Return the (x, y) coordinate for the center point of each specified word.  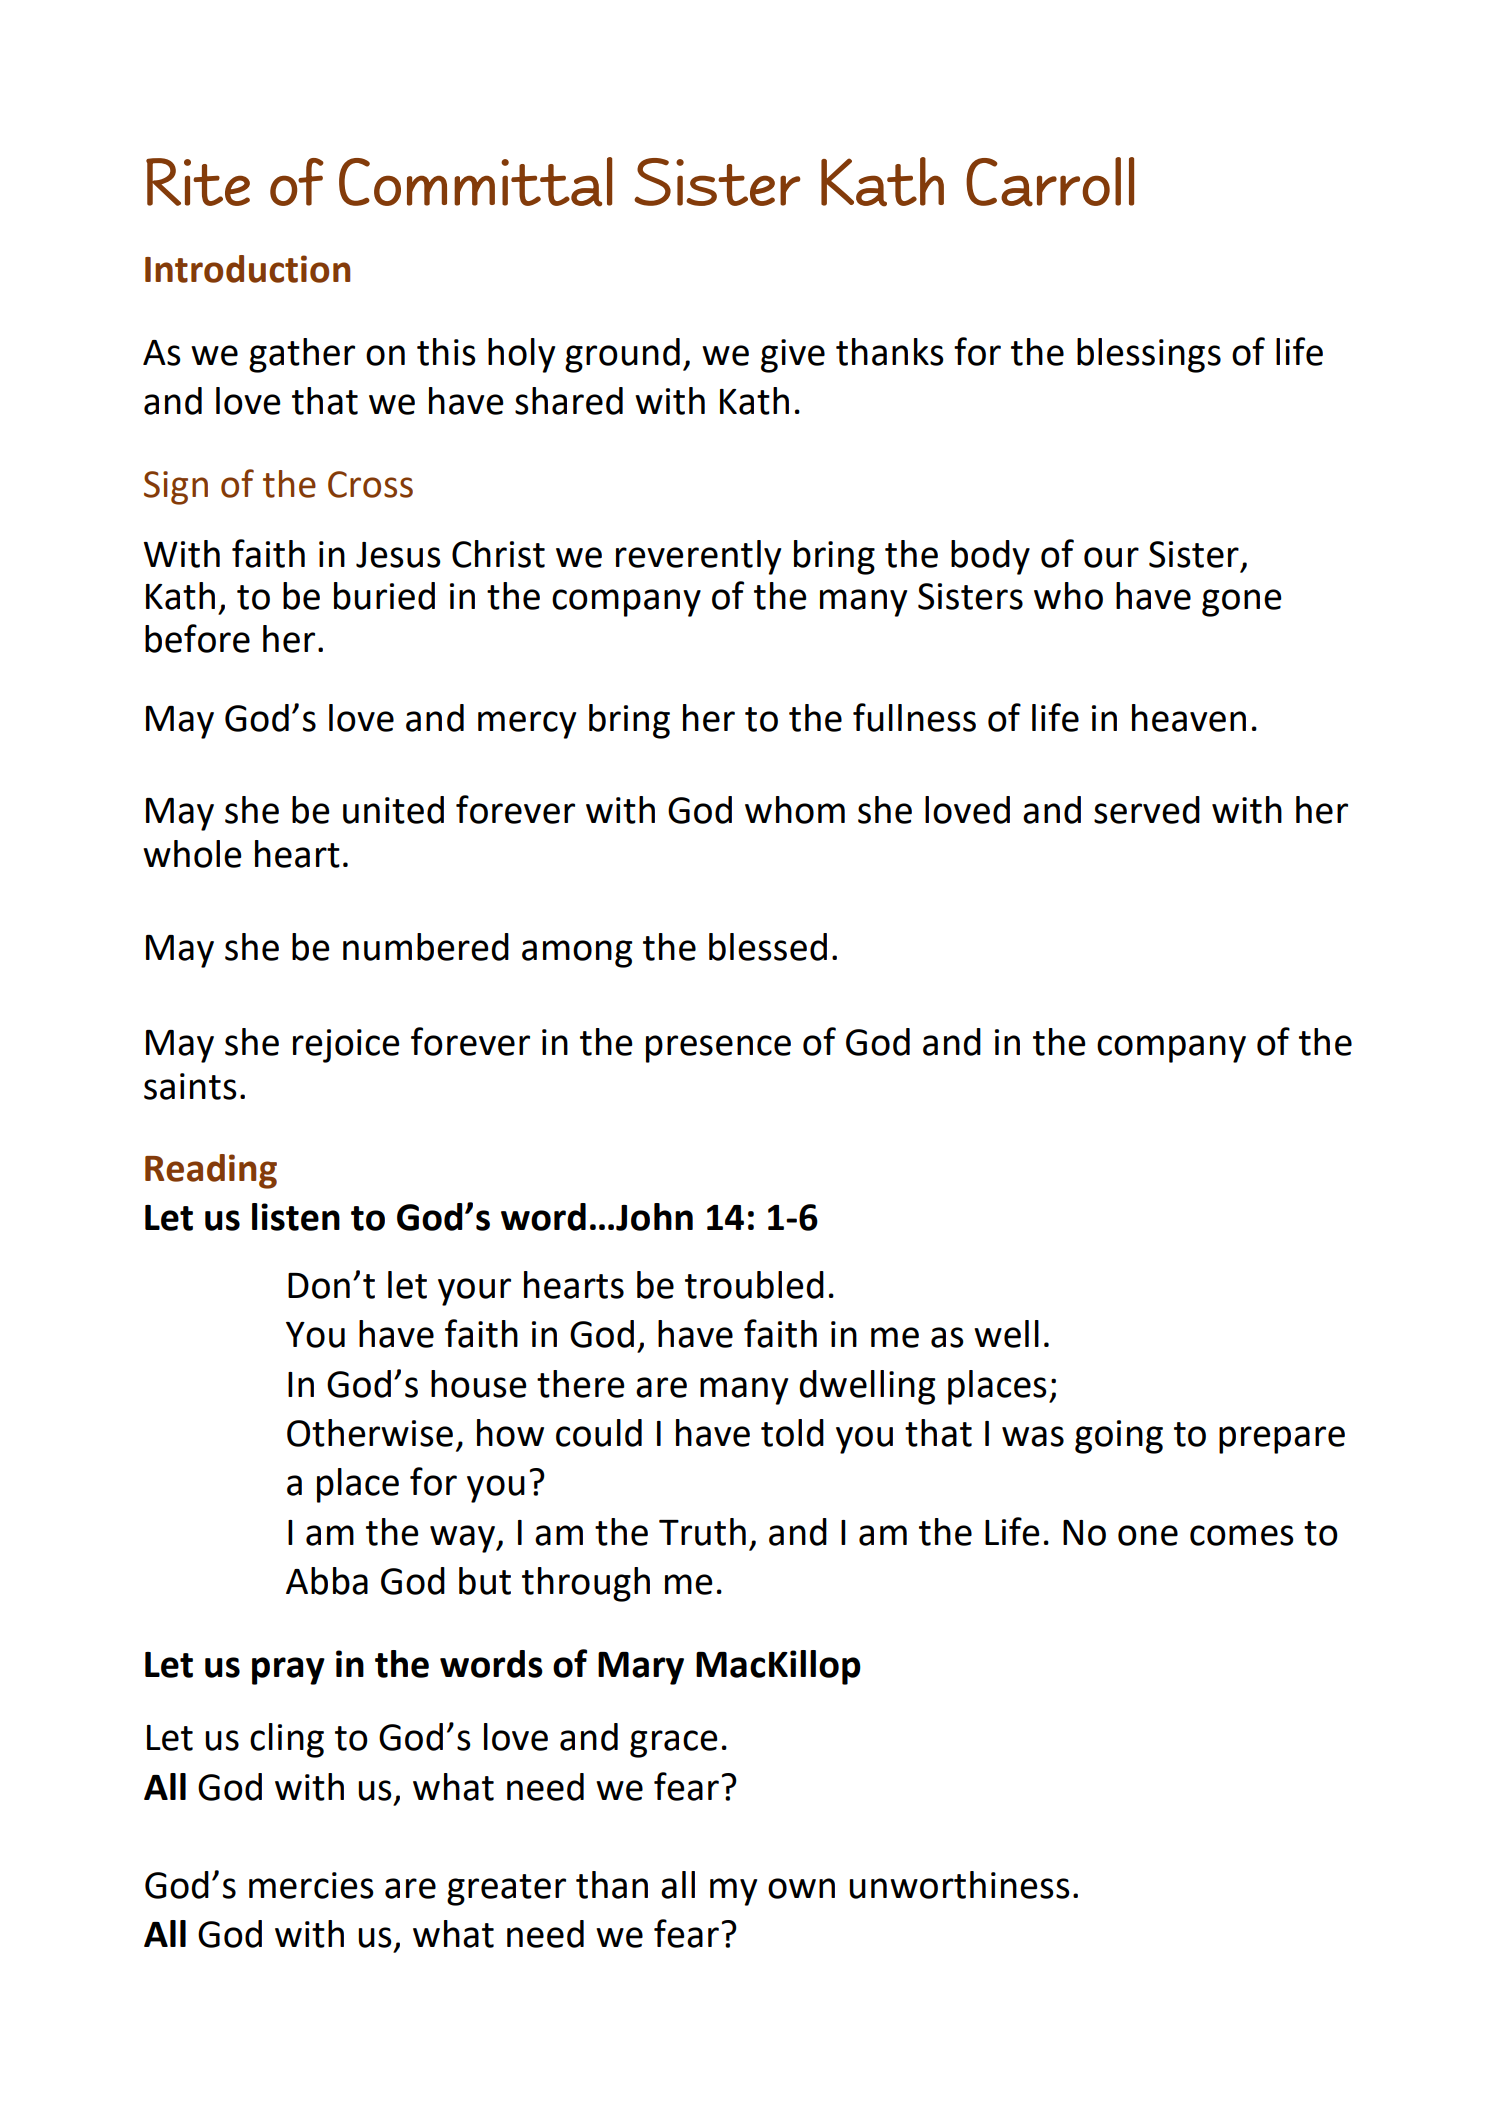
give (793, 356)
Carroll (1050, 182)
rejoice (346, 1046)
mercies (311, 1885)
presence (718, 1049)
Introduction (247, 269)
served (1147, 810)
